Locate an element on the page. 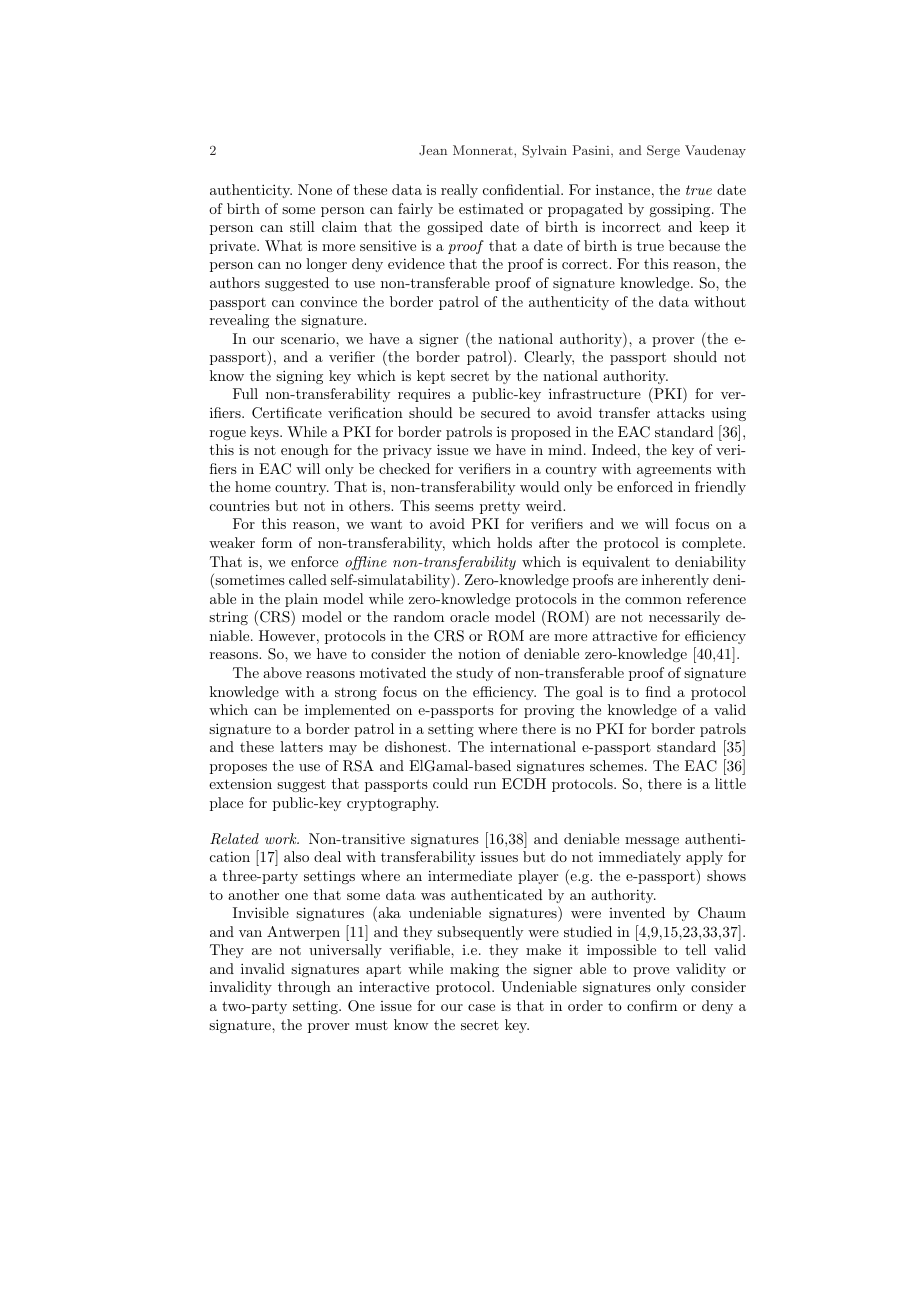 The image size is (924, 1308). find is located at coordinates (658, 691).
